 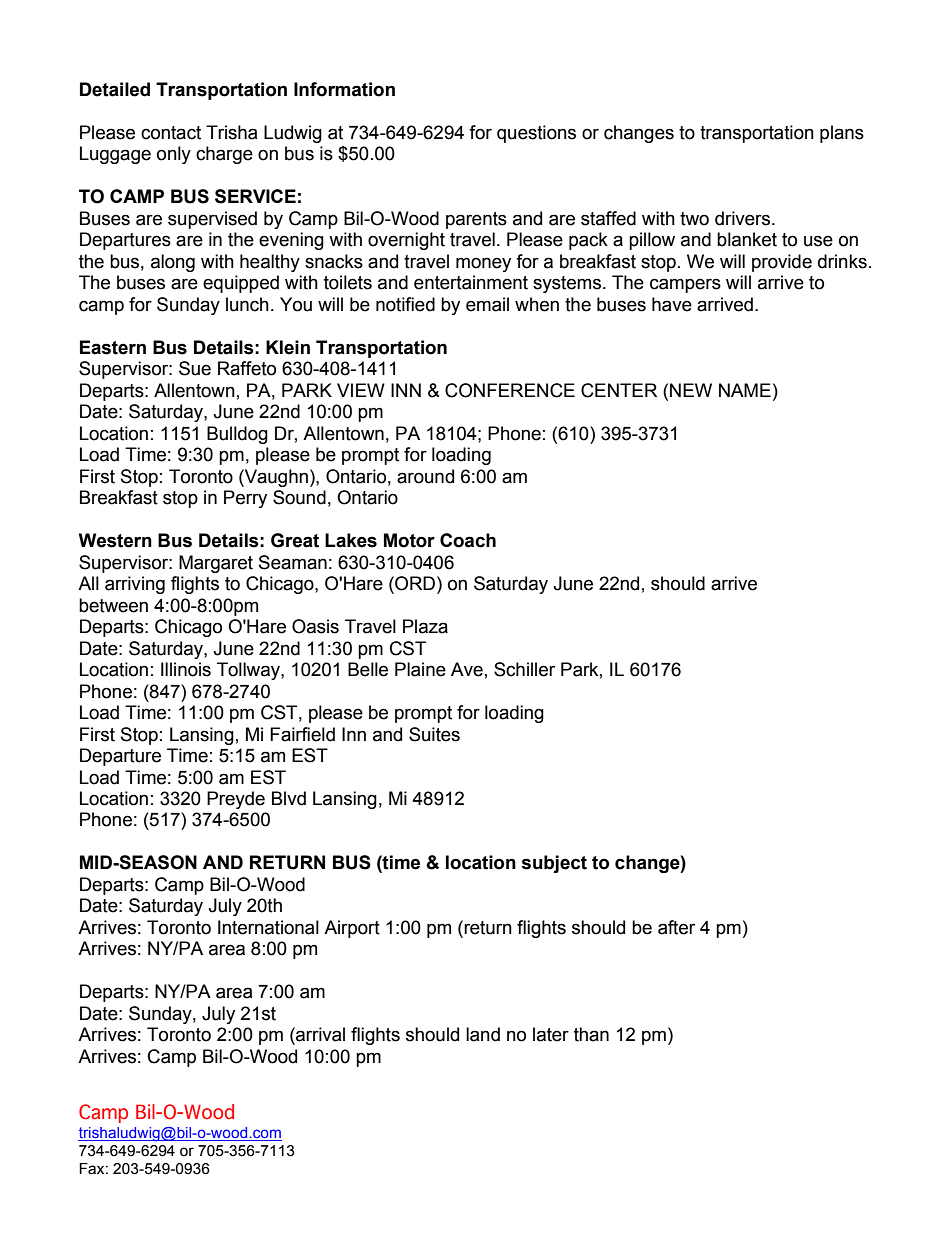 What do you see at coordinates (510, 390) in the document?
I see `CONFERENCE` at bounding box center [510, 390].
